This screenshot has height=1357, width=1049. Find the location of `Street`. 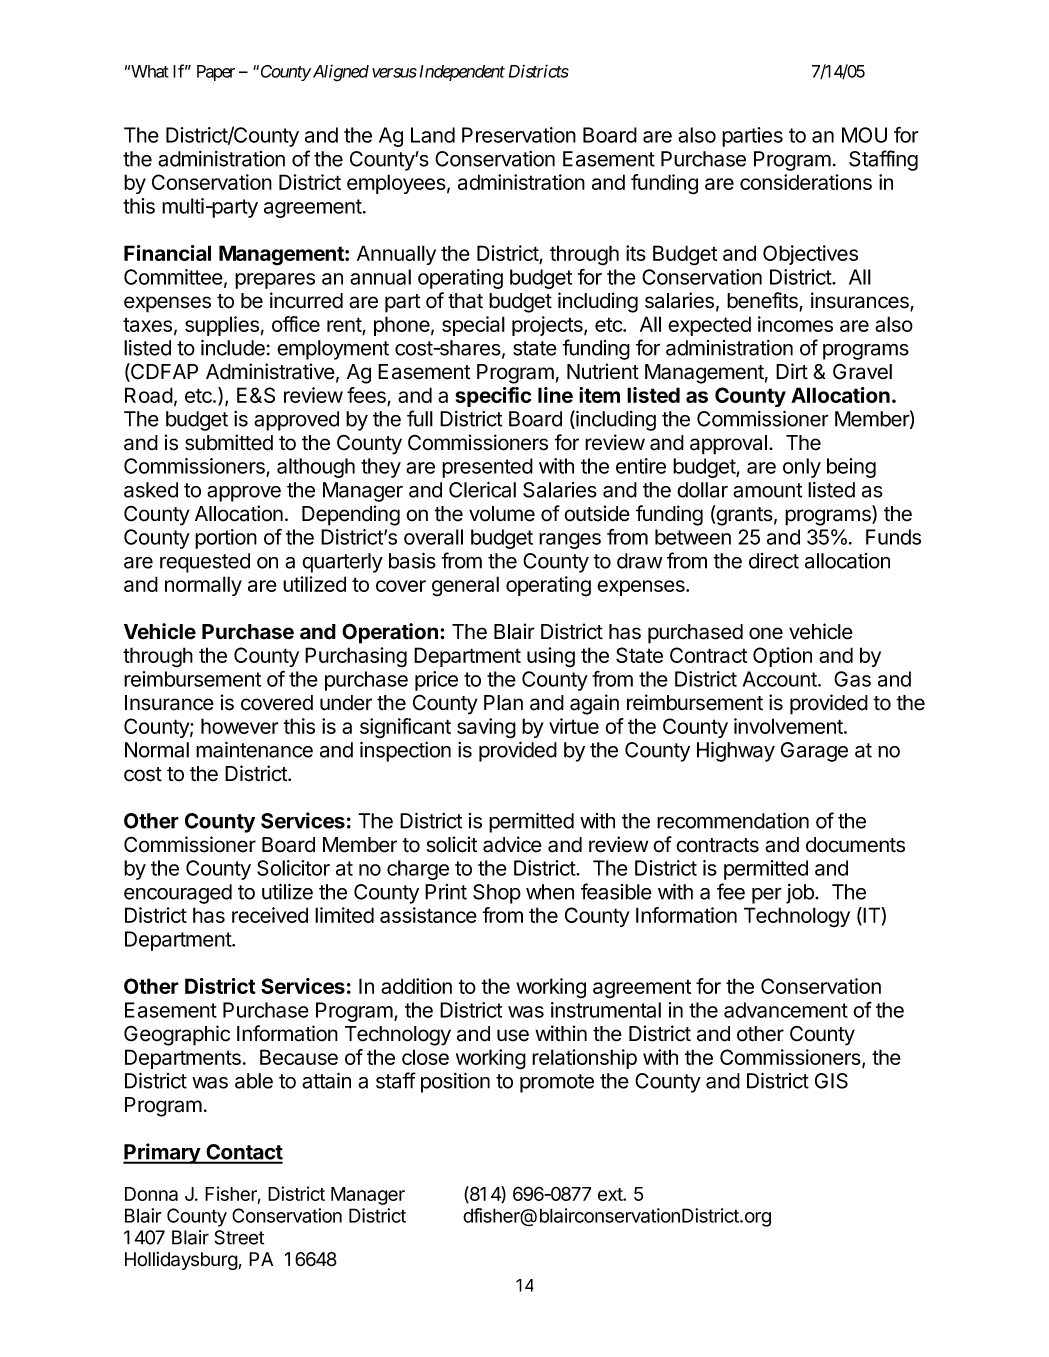

Street is located at coordinates (239, 1237).
